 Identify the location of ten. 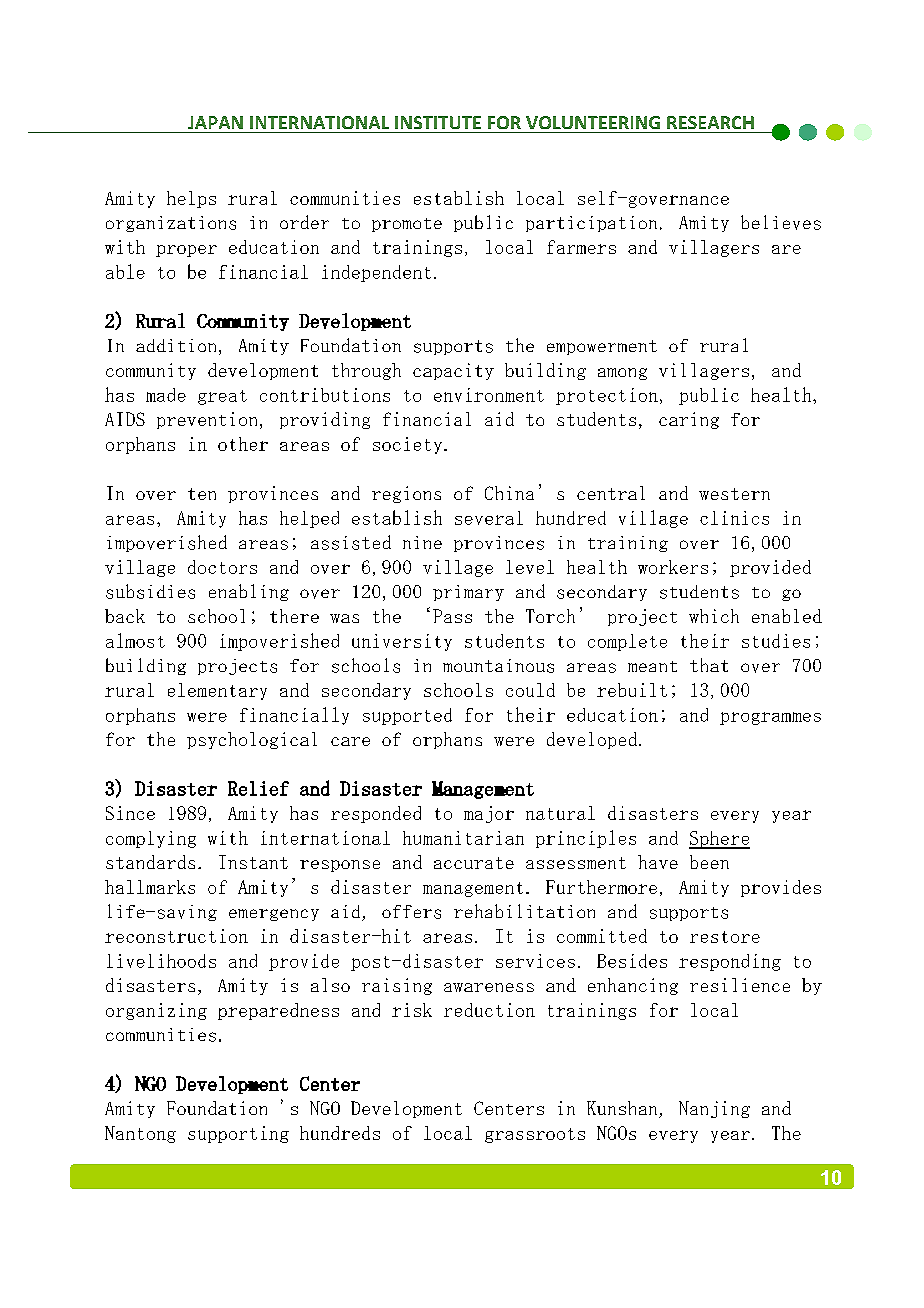
(202, 494).
